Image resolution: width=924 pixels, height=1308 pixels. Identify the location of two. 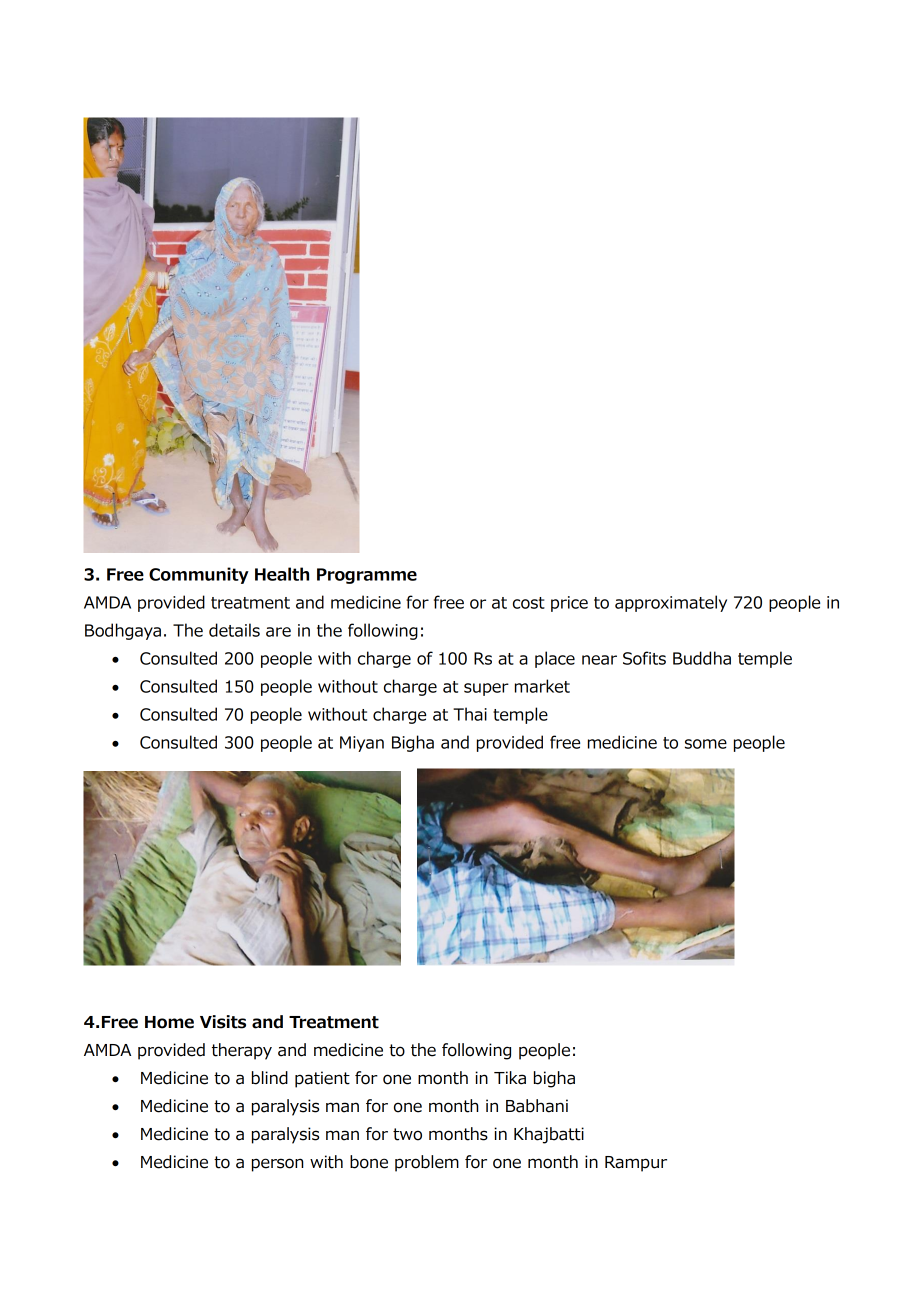
(407, 1134).
